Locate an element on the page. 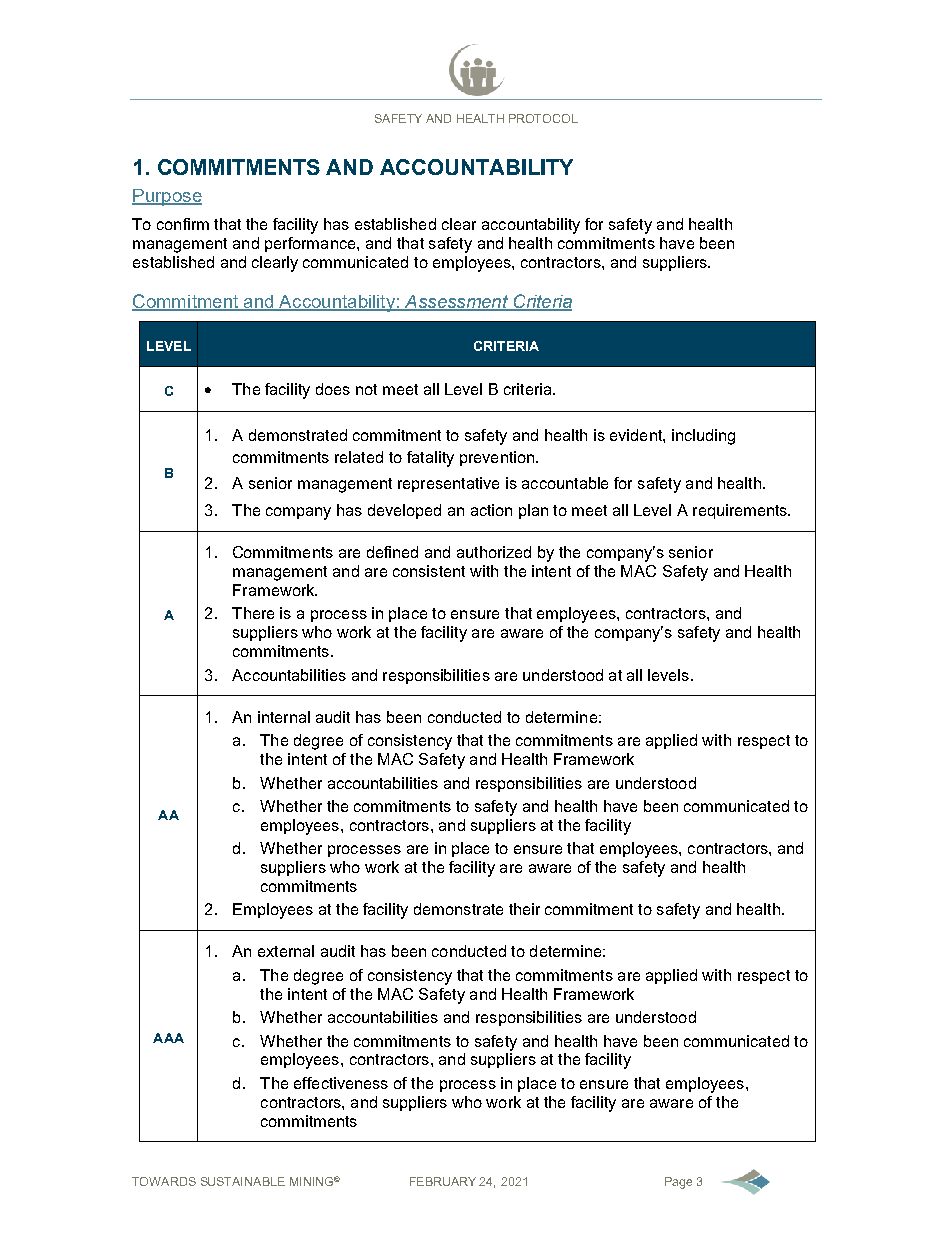 The image size is (952, 1233). Page is located at coordinates (678, 1183).
